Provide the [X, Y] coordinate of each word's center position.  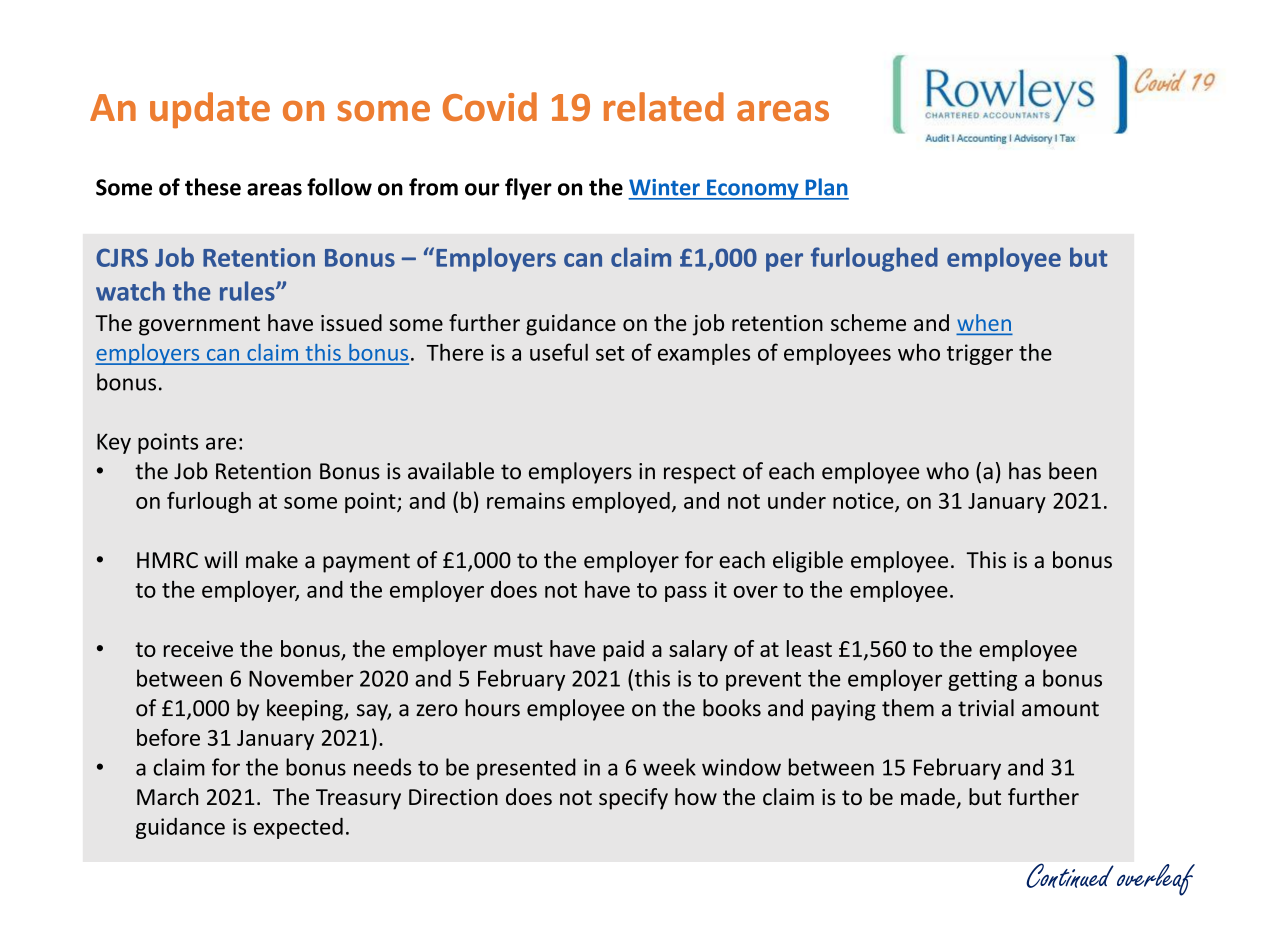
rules [248, 291]
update [210, 110]
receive [198, 649]
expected [298, 828]
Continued [1070, 875]
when [984, 324]
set [610, 353]
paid [623, 651]
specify [633, 799]
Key [114, 443]
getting [982, 680]
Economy [753, 189]
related [664, 106]
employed [621, 502]
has [1025, 471]
